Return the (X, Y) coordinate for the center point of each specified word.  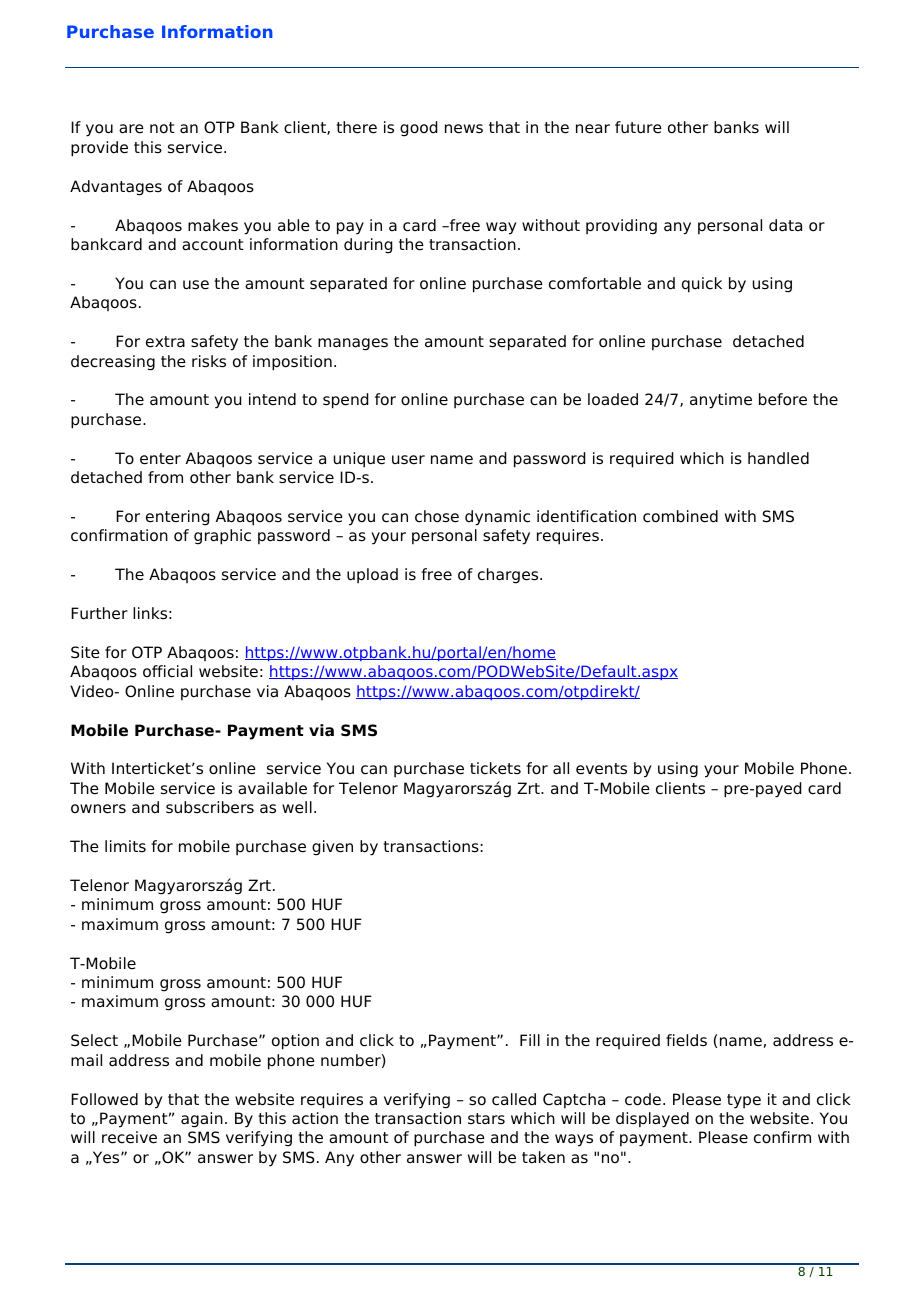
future (638, 127)
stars (486, 1118)
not (162, 128)
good (418, 129)
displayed (652, 1120)
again (202, 1120)
